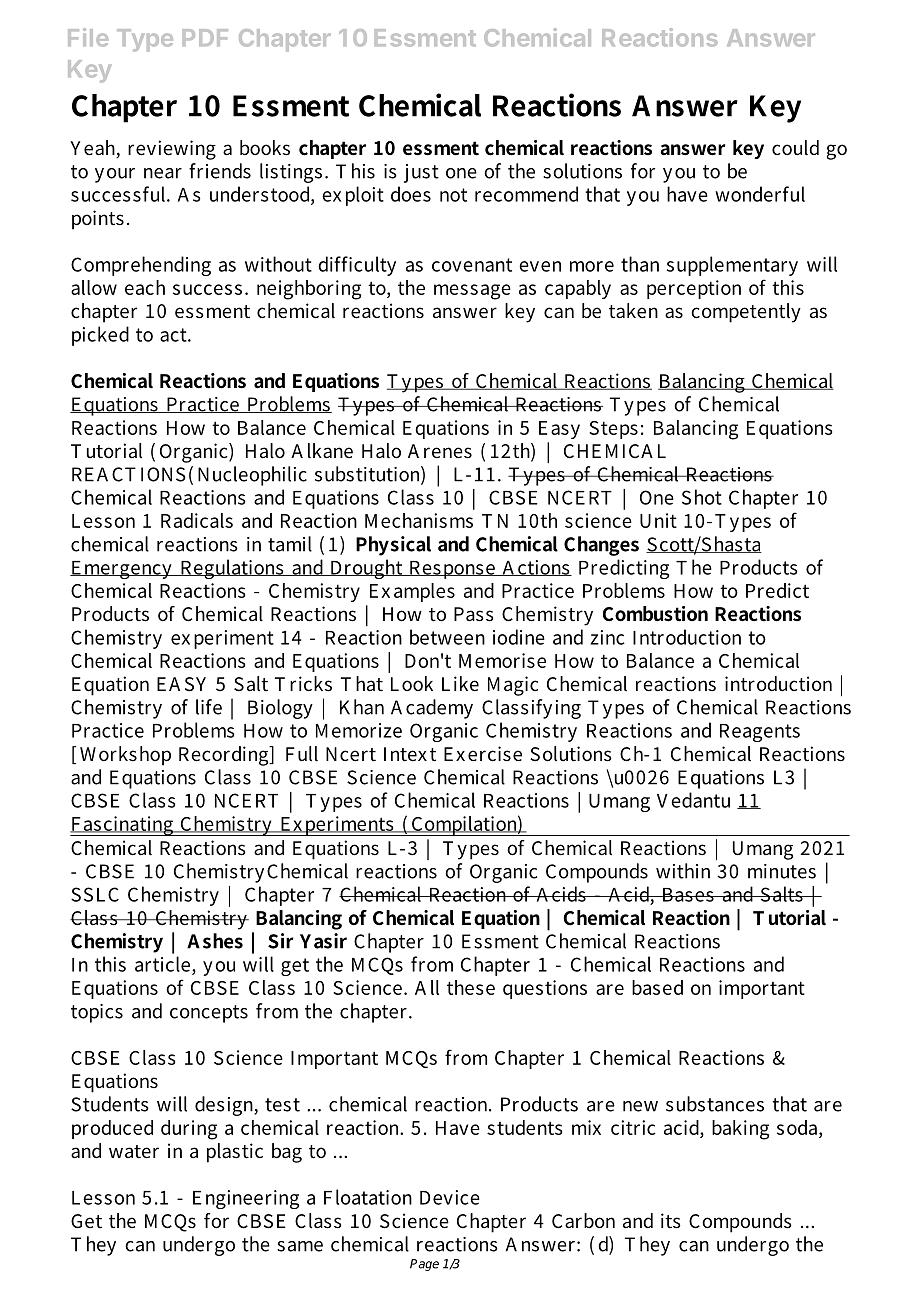 Image resolution: width=924 pixels, height=1308 pixels. What do you see at coordinates (702, 497) in the screenshot?
I see `Shot` at bounding box center [702, 497].
